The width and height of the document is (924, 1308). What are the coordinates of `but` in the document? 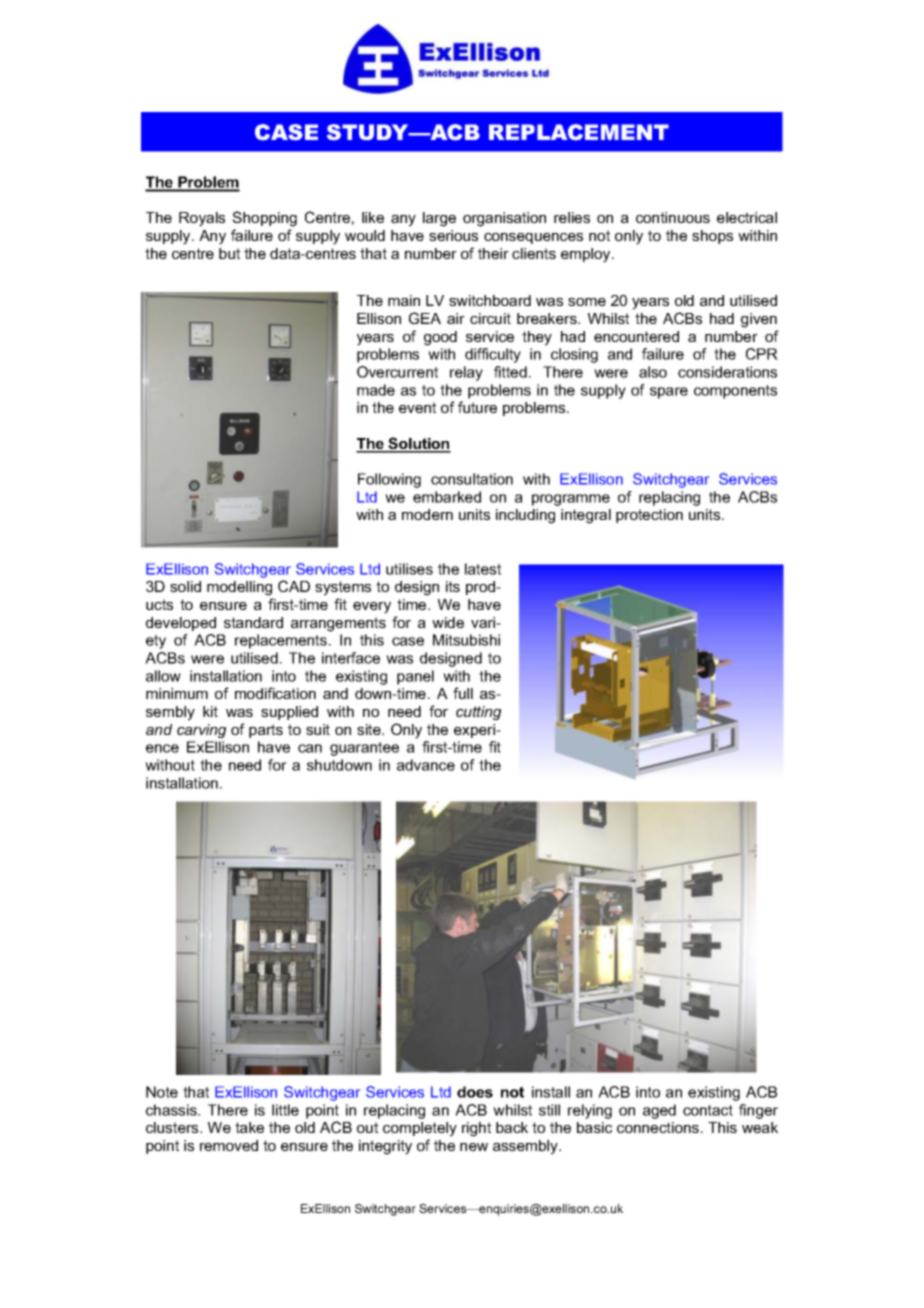 It's located at (229, 253).
